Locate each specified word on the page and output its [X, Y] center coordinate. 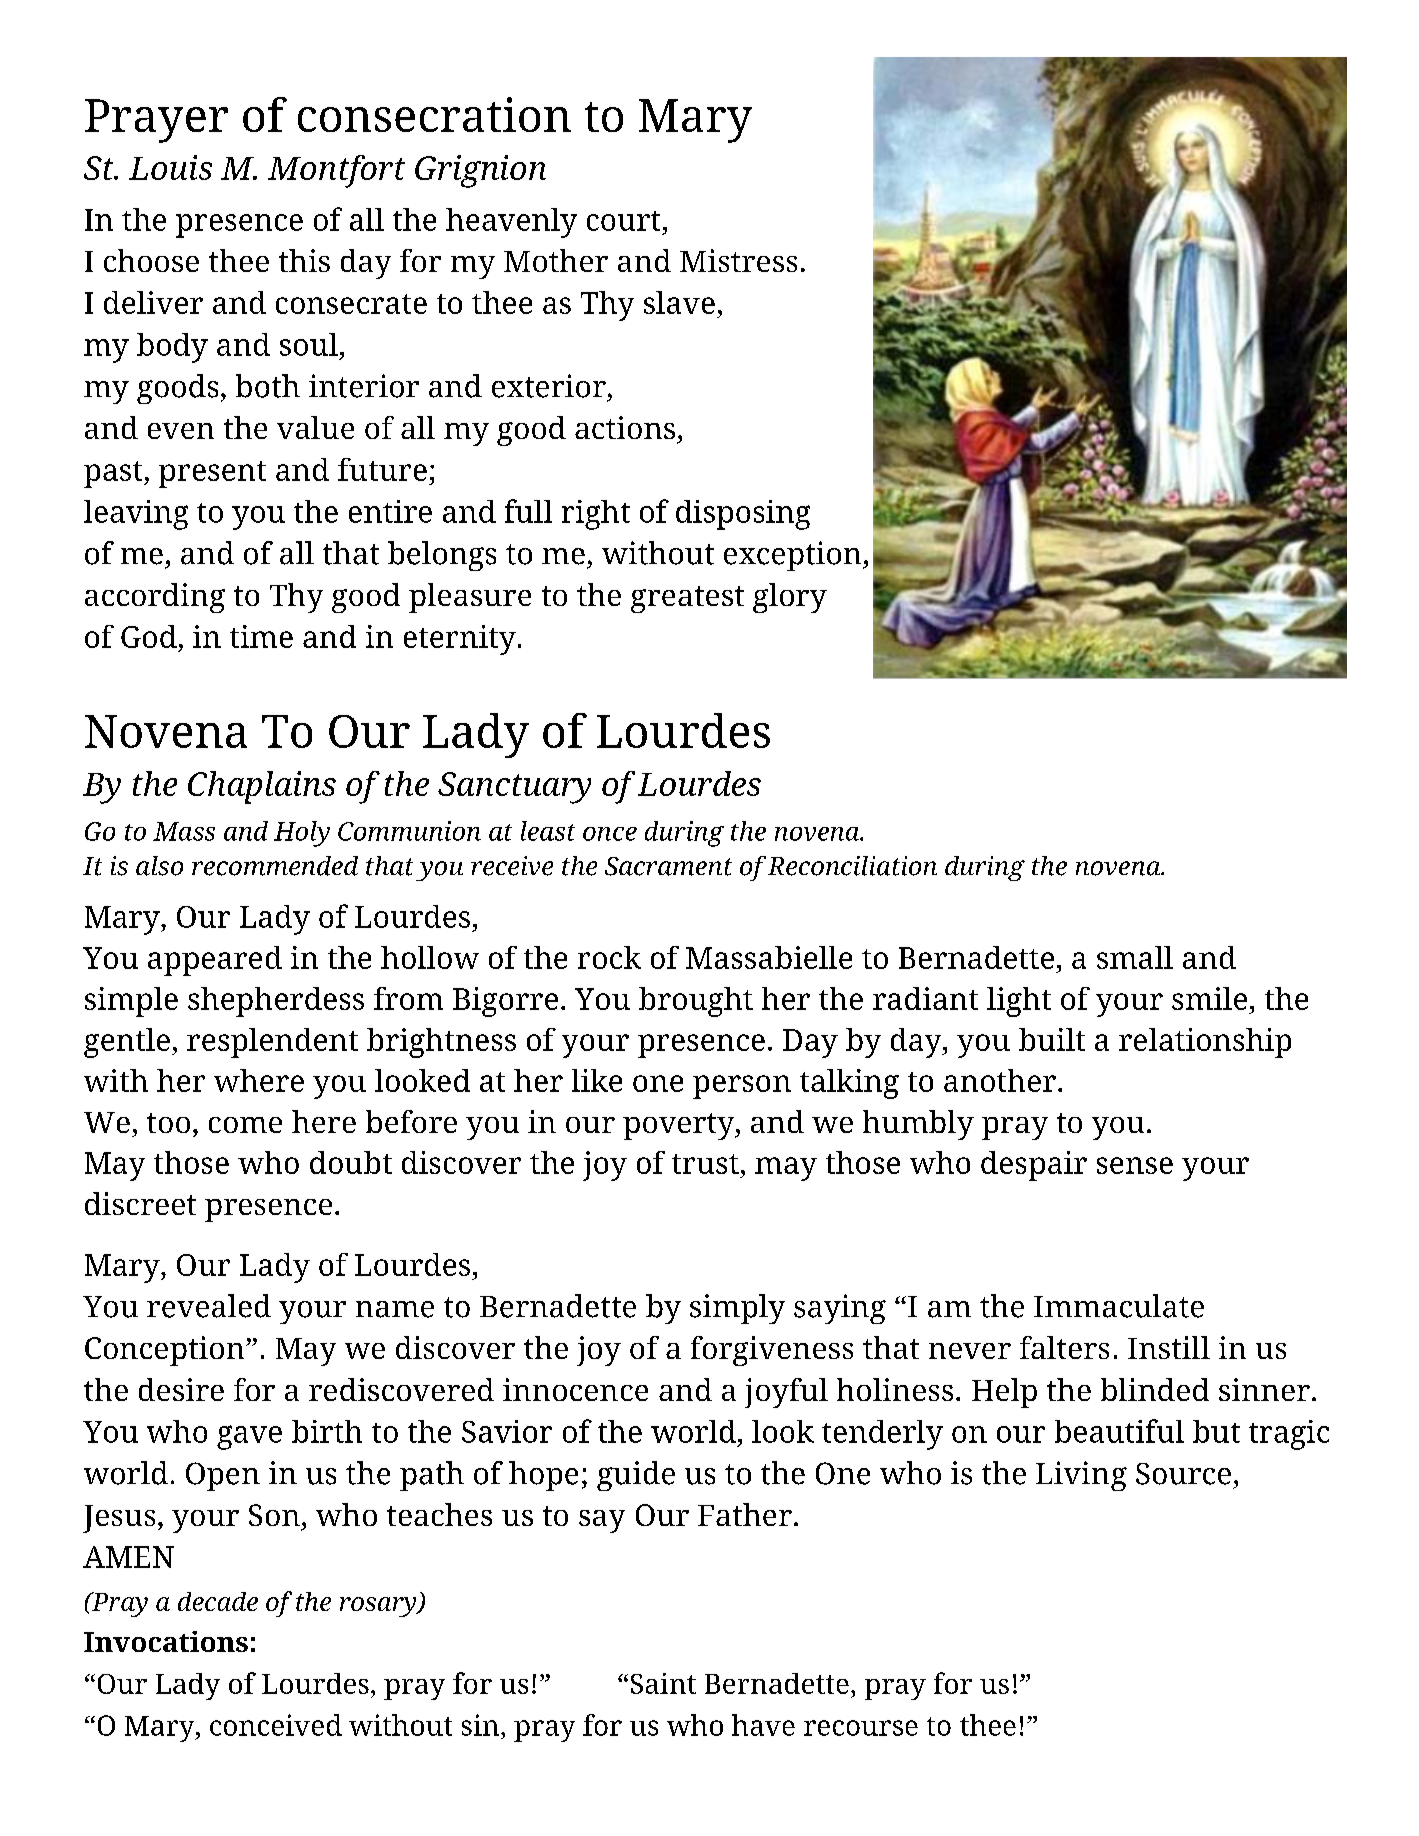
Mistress [738, 260]
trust [705, 1164]
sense [1135, 1165]
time [261, 636]
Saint [663, 1683]
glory [790, 598]
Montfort [336, 171]
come [245, 1125]
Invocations [166, 1641]
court [623, 221]
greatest [687, 599]
